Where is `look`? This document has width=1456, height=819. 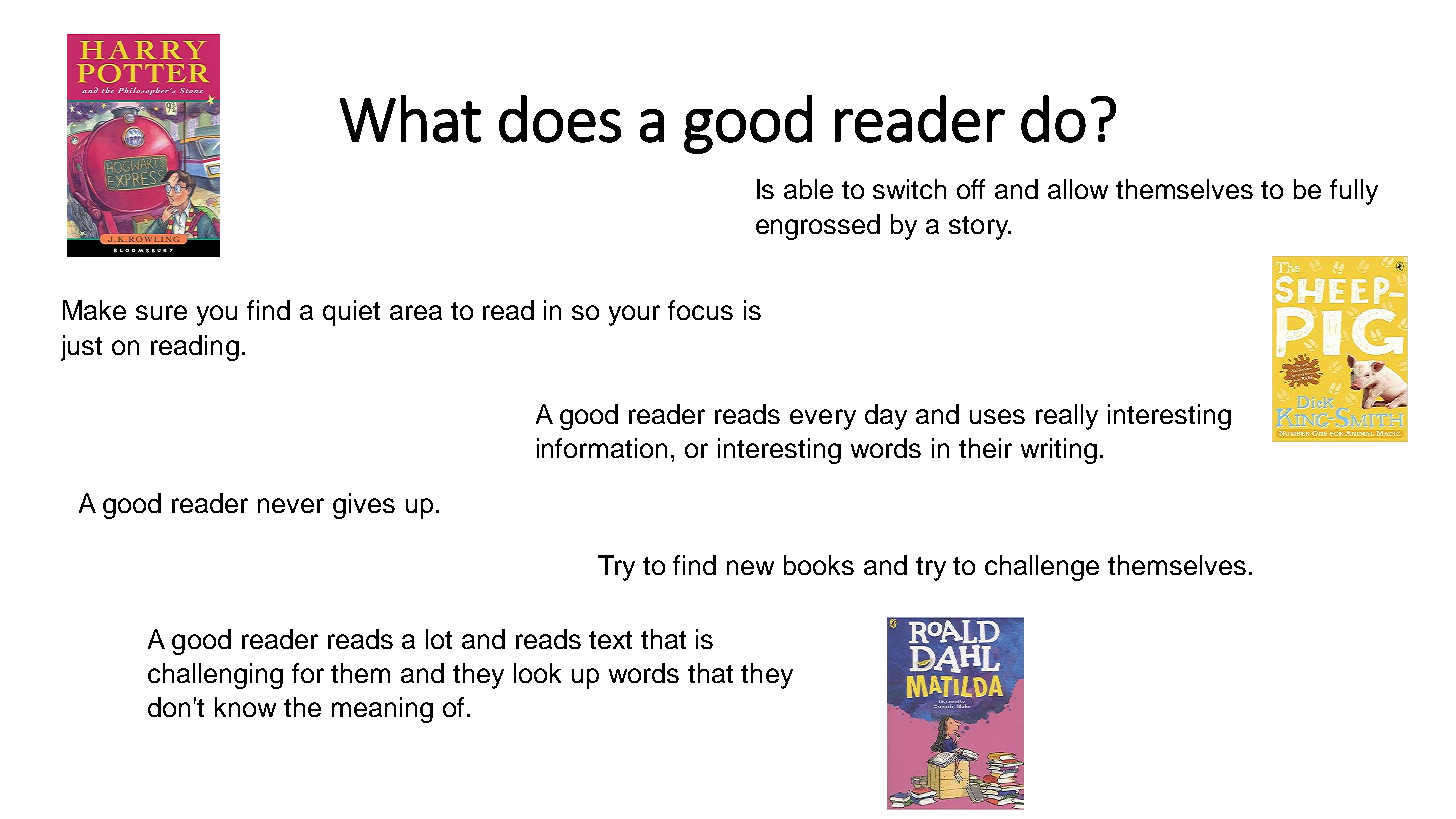
look is located at coordinates (537, 673).
